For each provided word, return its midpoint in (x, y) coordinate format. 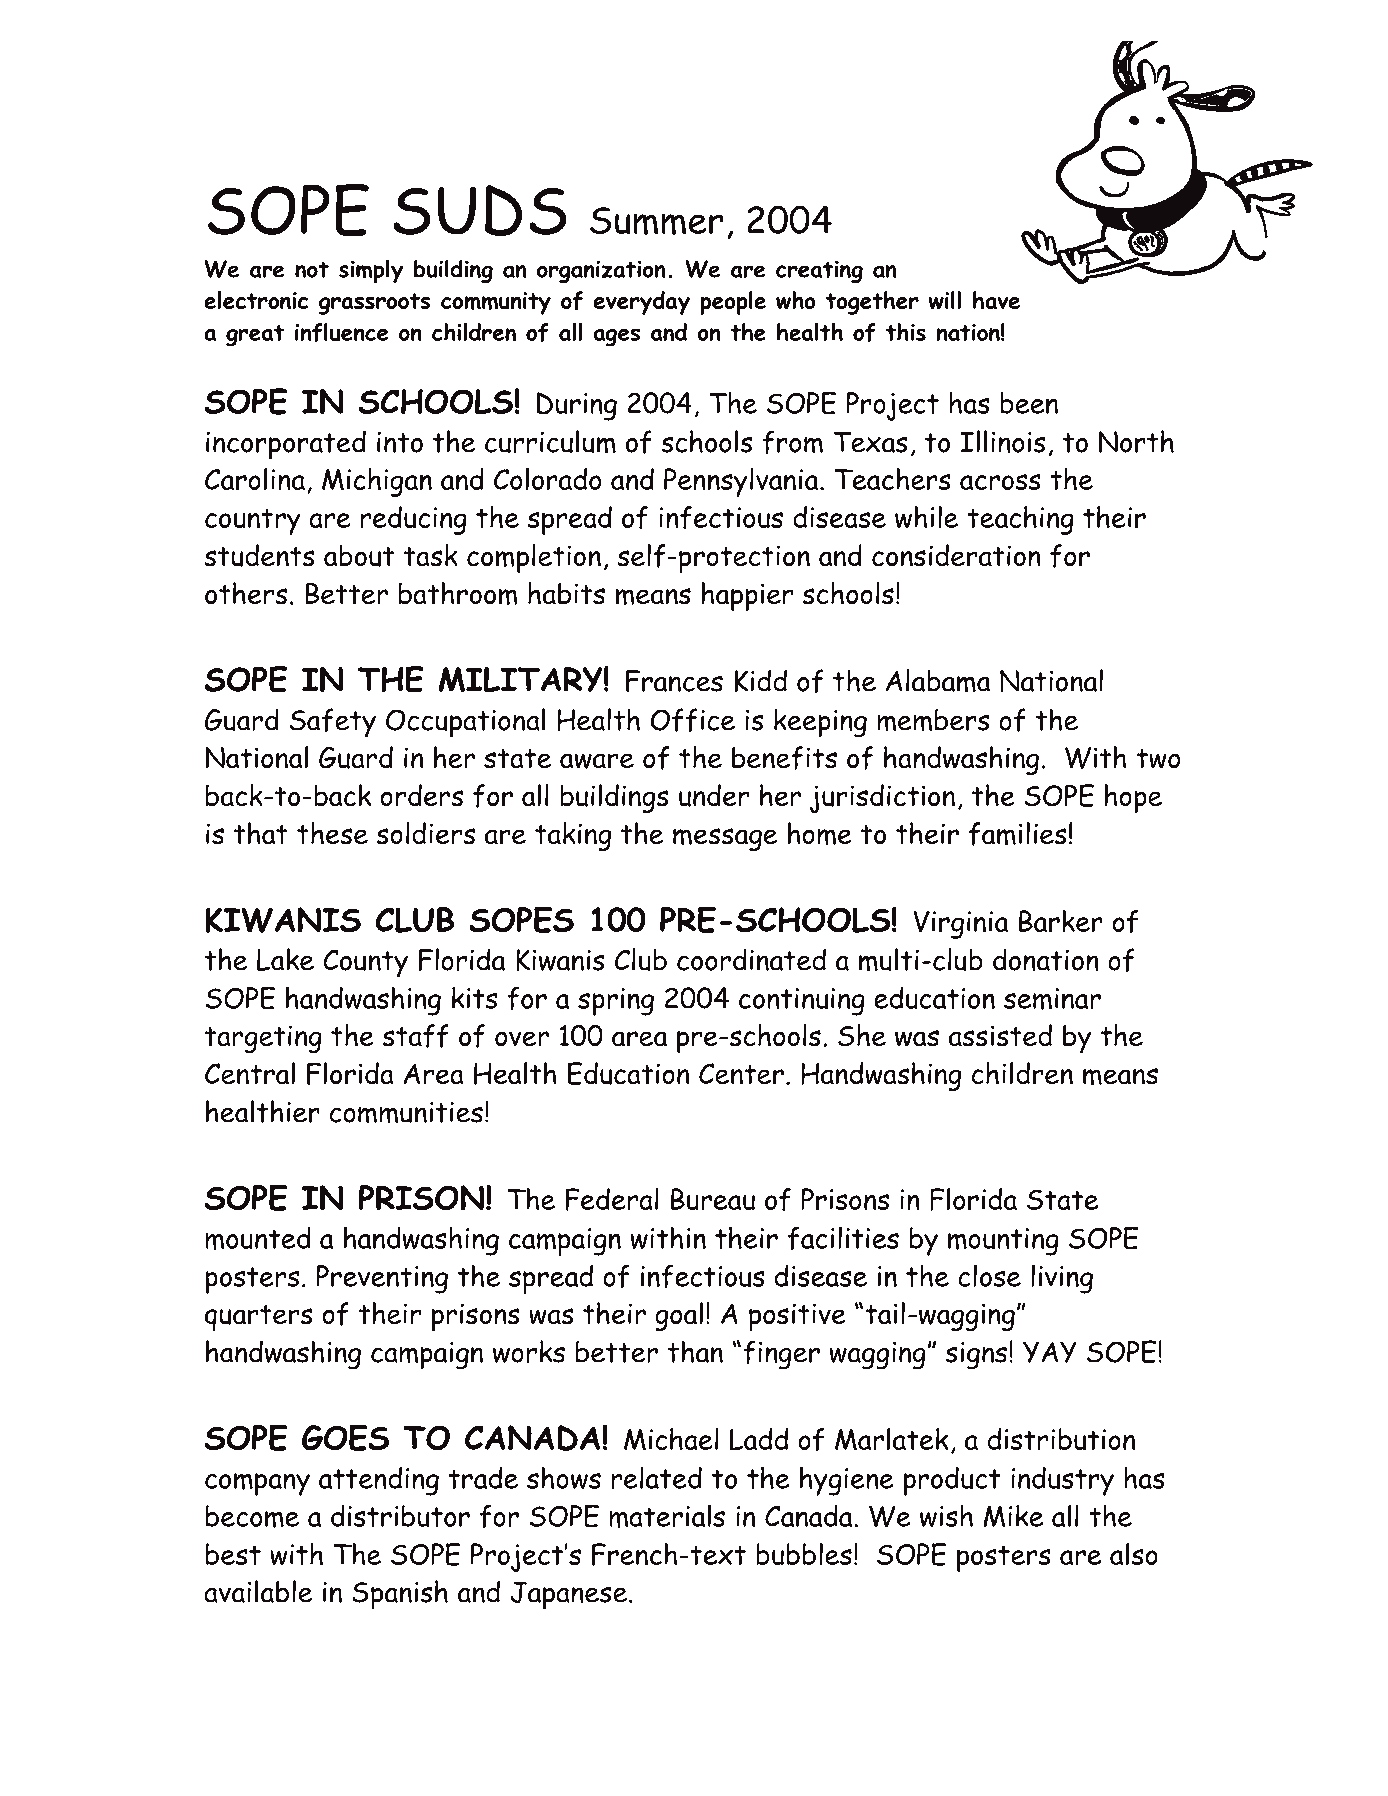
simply (371, 271)
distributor (400, 1516)
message (725, 839)
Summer (656, 221)
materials (667, 1516)
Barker (1061, 921)
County (365, 963)
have (996, 300)
